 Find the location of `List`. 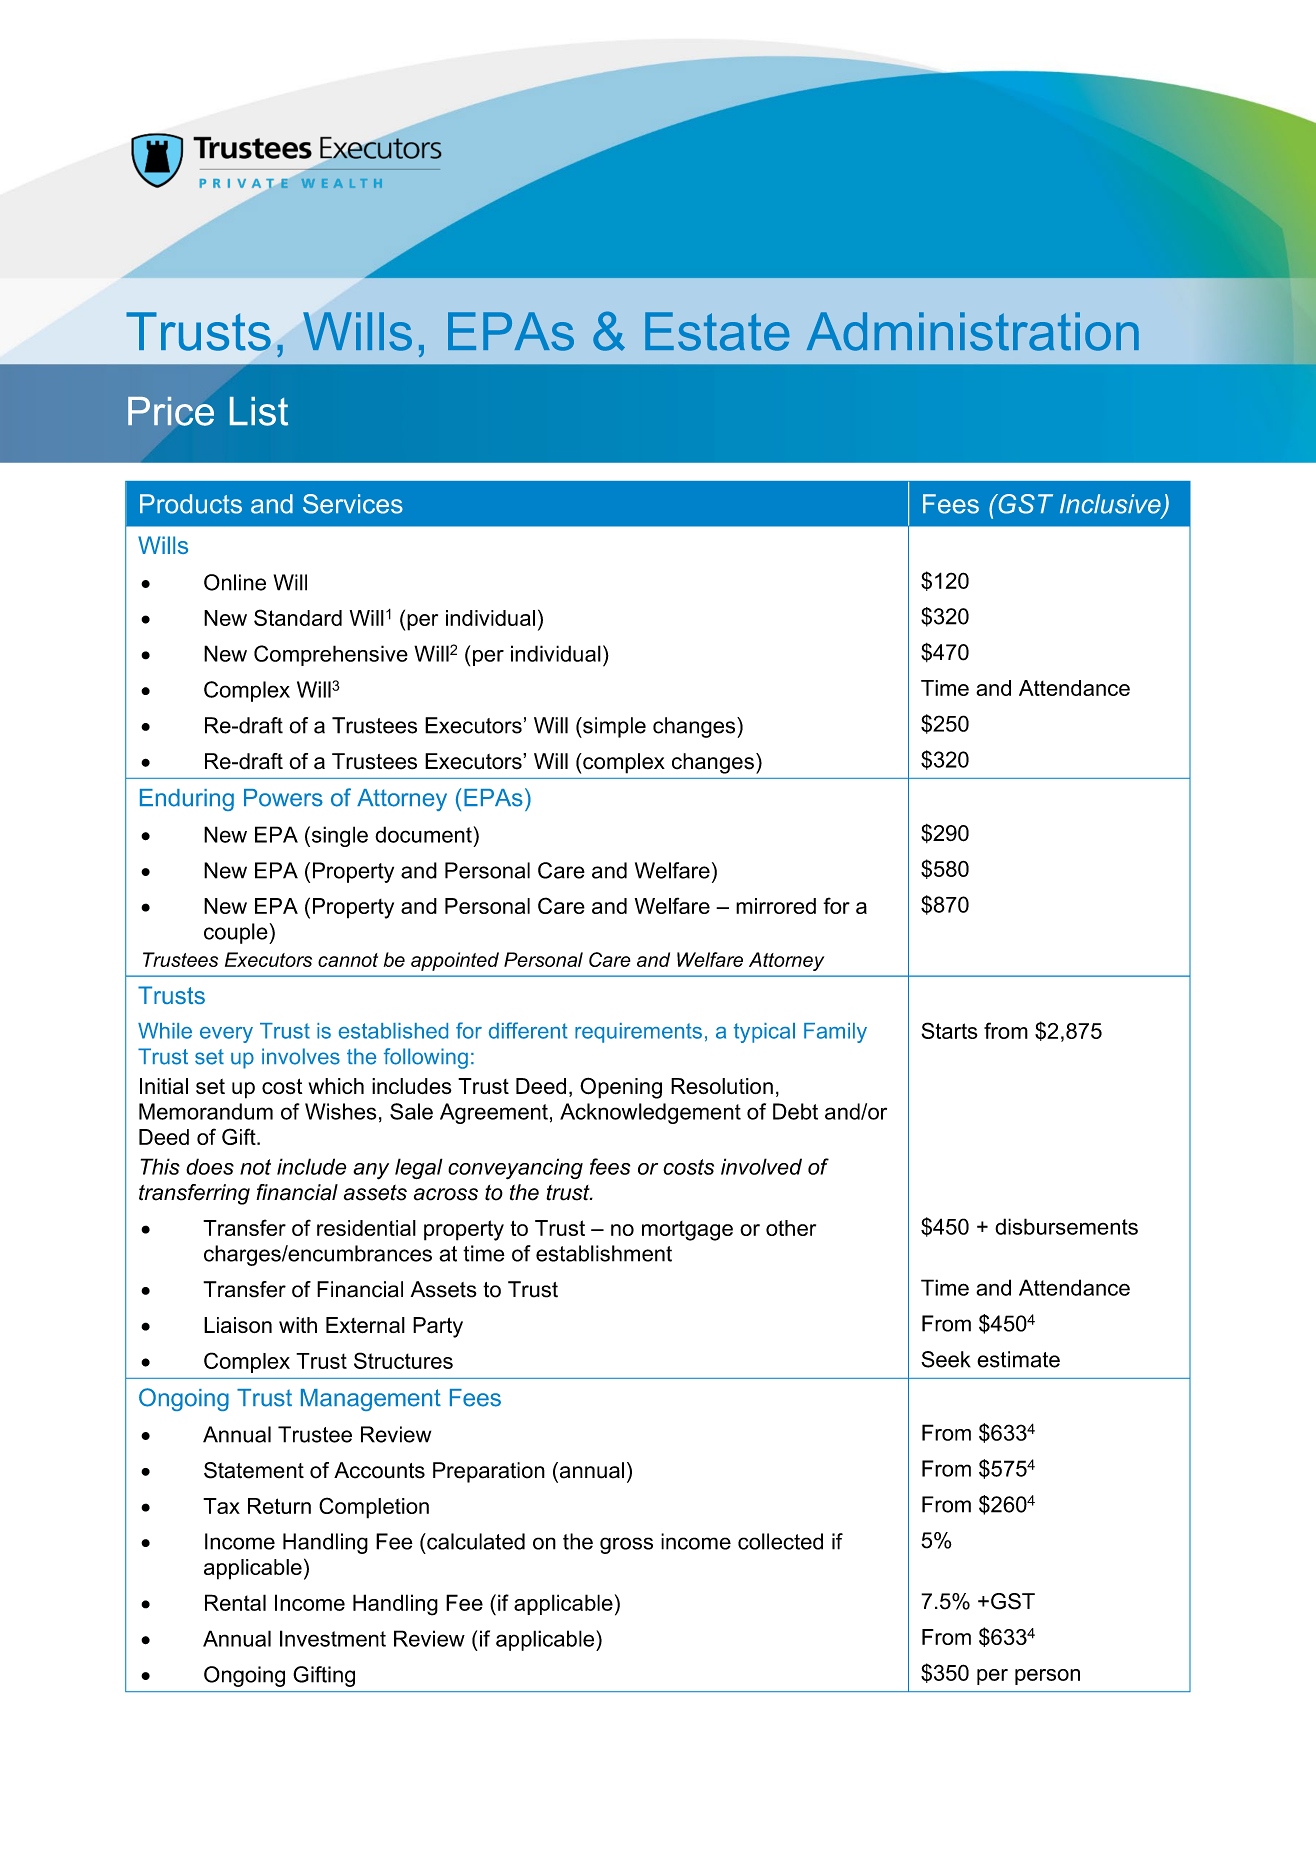

List is located at coordinates (259, 411).
